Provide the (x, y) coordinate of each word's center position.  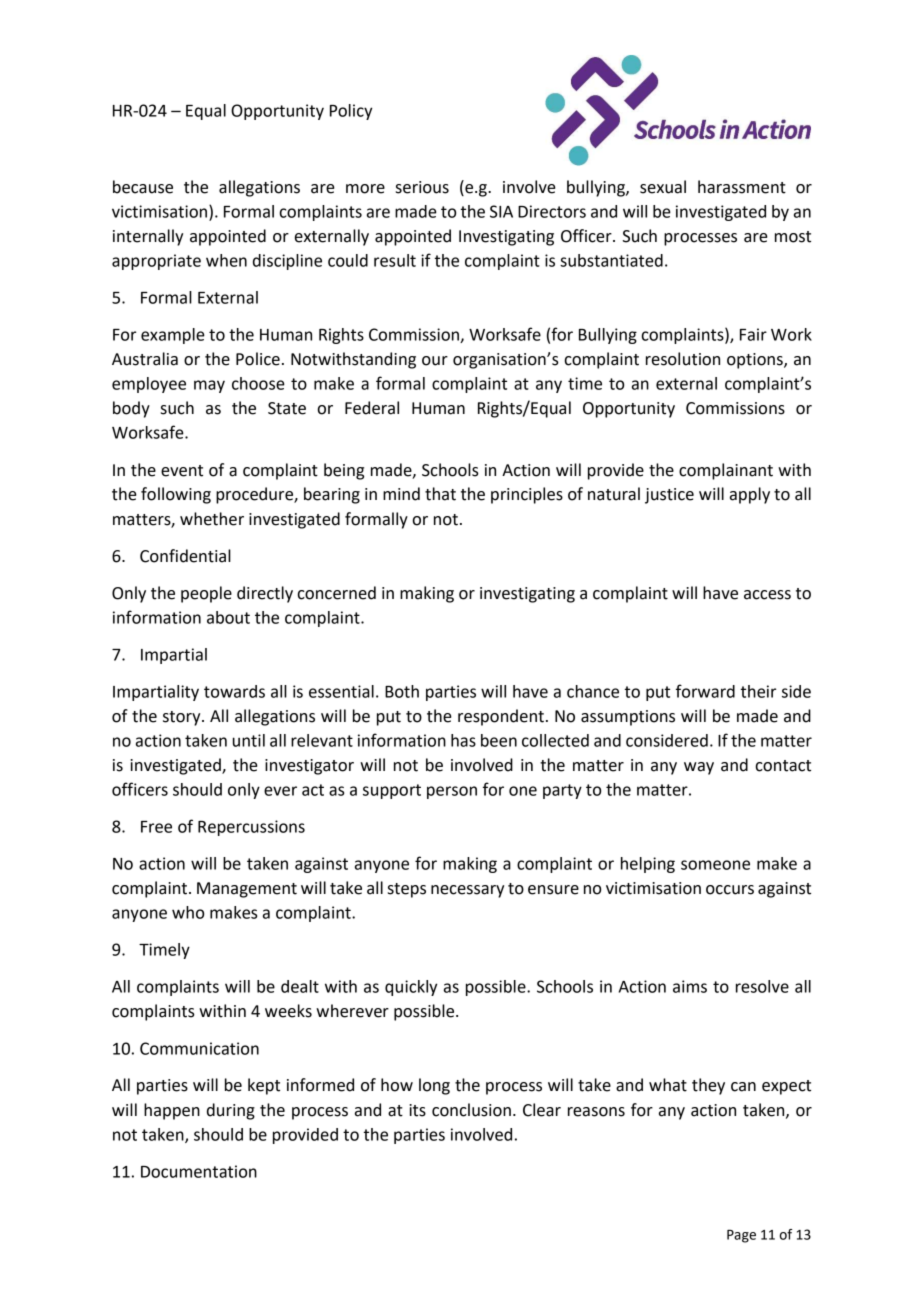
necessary (467, 891)
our (435, 361)
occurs (730, 890)
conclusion (471, 1110)
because (143, 187)
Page (741, 1236)
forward (705, 691)
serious (422, 187)
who (188, 912)
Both (402, 691)
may (209, 386)
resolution (683, 359)
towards (234, 691)
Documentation (199, 1171)
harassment (742, 187)
